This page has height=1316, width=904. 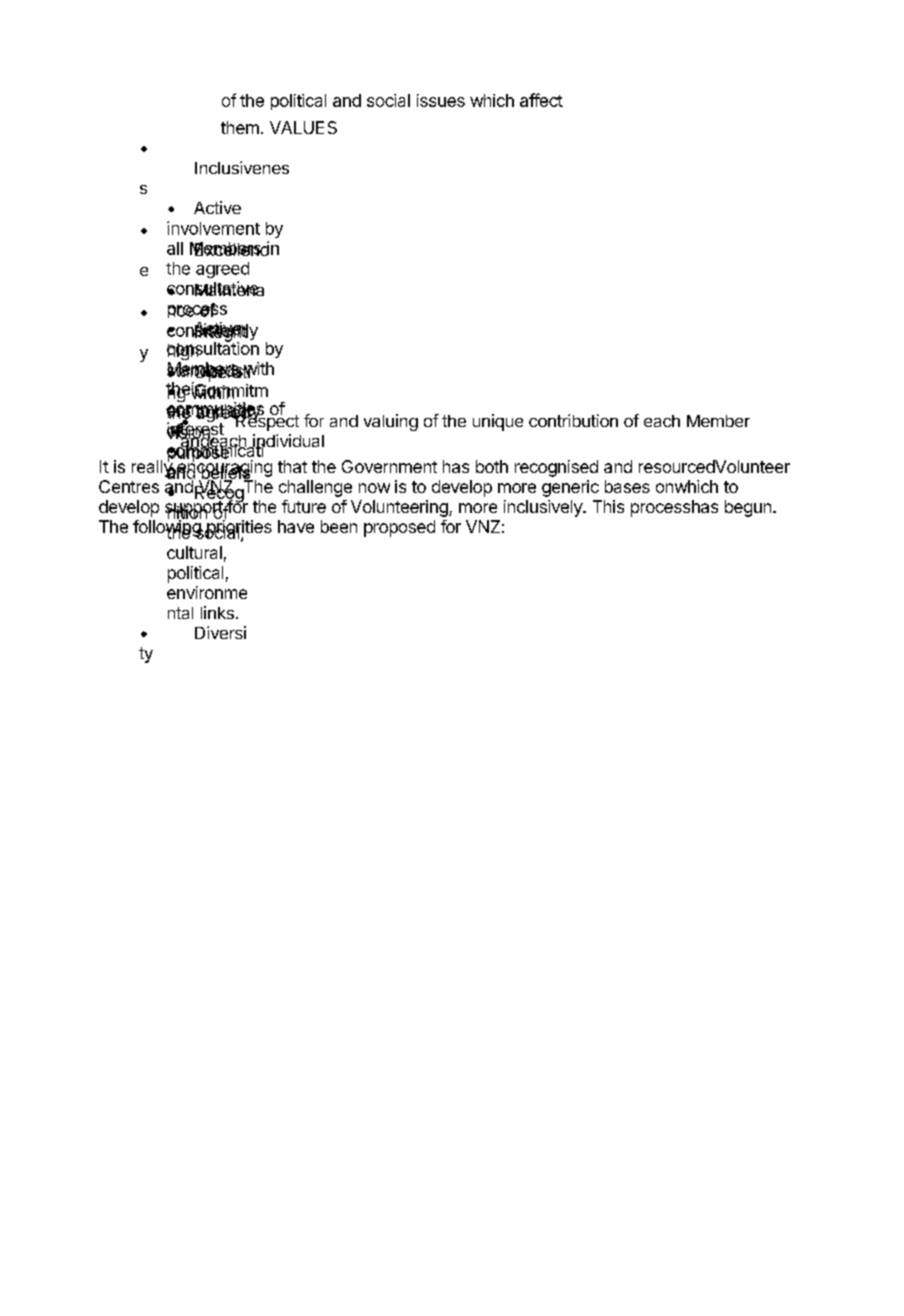 I want to click on issues, so click(x=441, y=100).
